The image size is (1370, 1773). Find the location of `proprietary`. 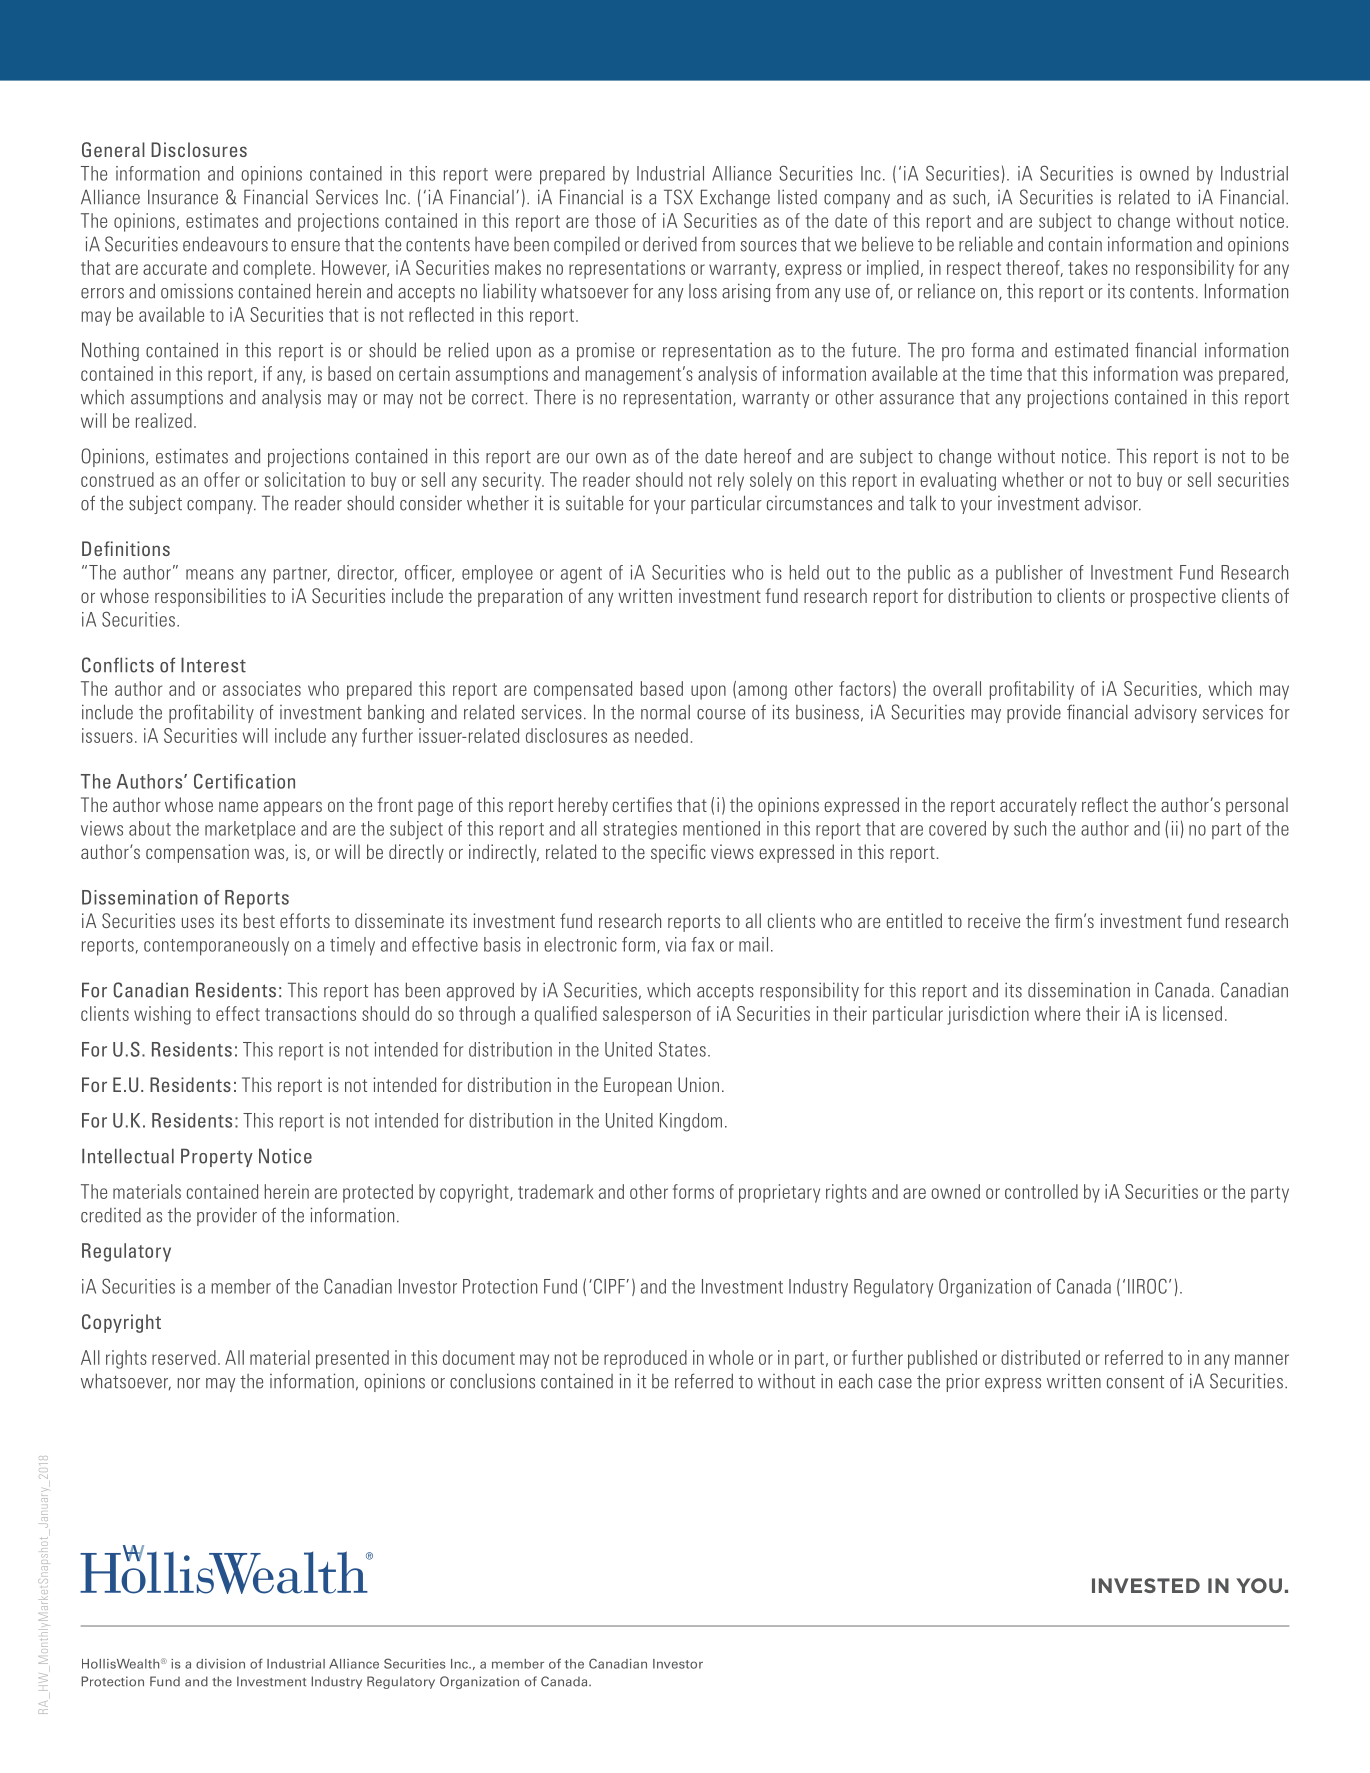

proprietary is located at coordinates (779, 1193).
